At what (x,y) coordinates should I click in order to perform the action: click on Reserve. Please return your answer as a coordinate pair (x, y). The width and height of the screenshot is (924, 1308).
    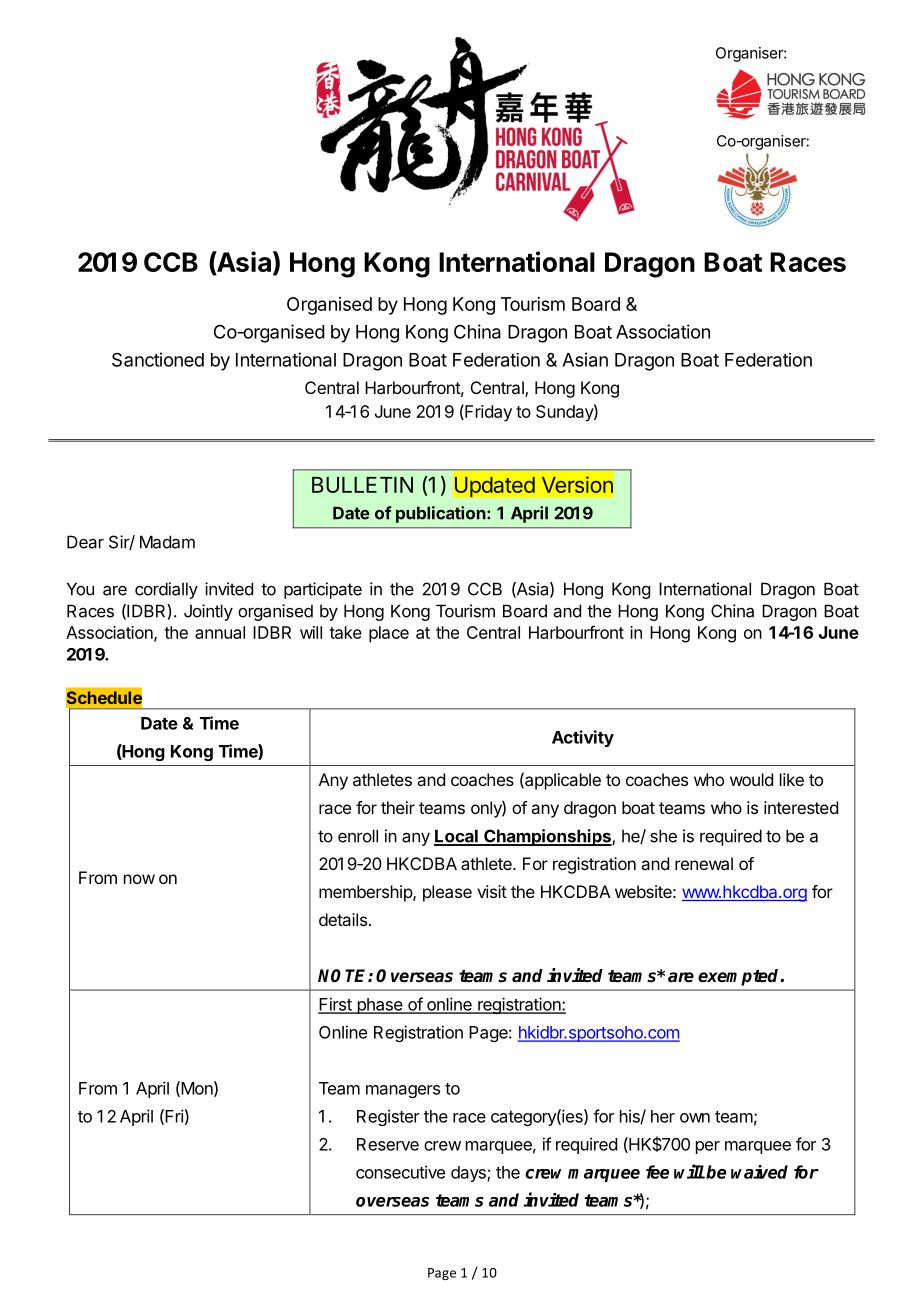
    Looking at the image, I should click on (388, 1144).
